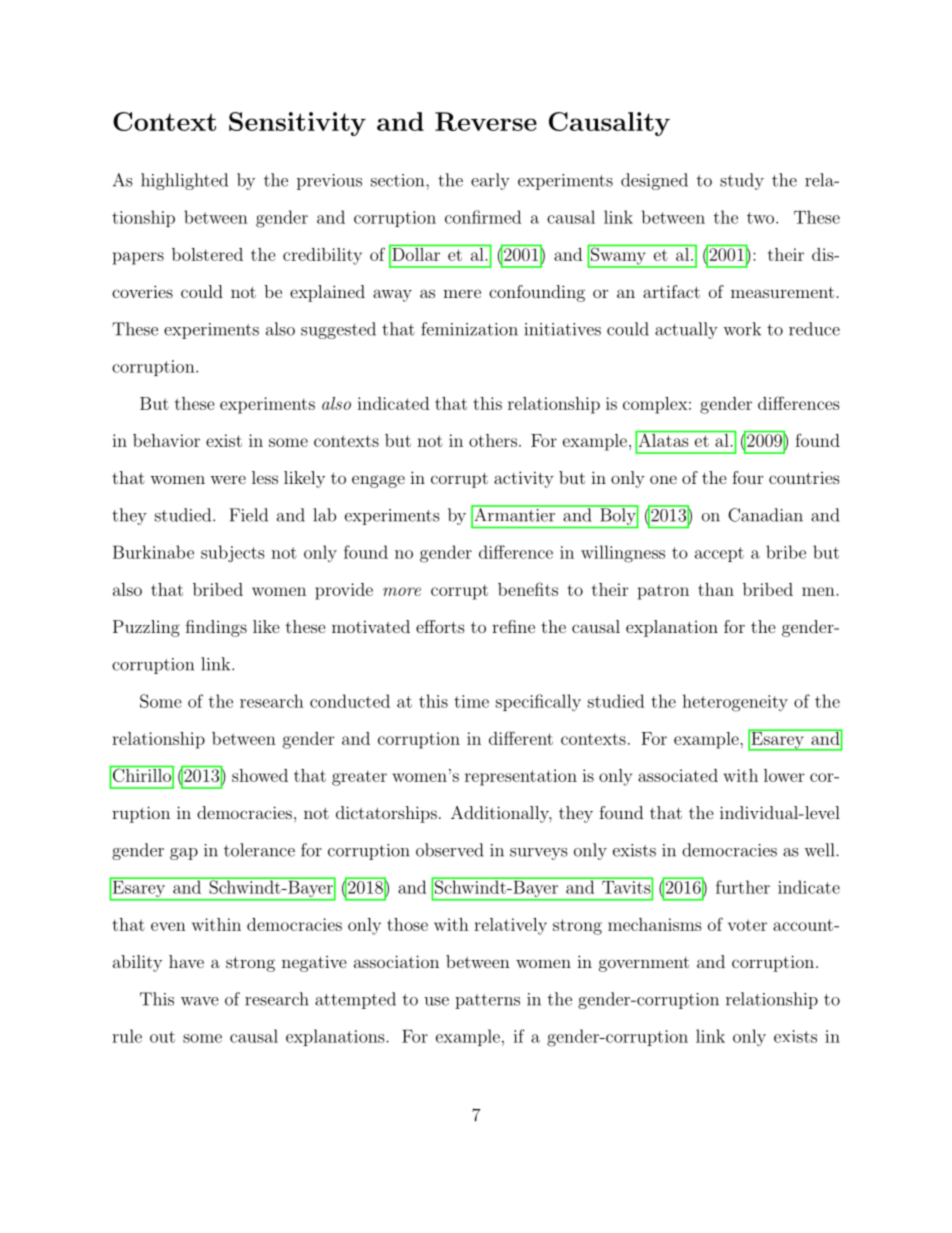 Image resolution: width=952 pixels, height=1233 pixels. I want to click on wave, so click(200, 1001).
